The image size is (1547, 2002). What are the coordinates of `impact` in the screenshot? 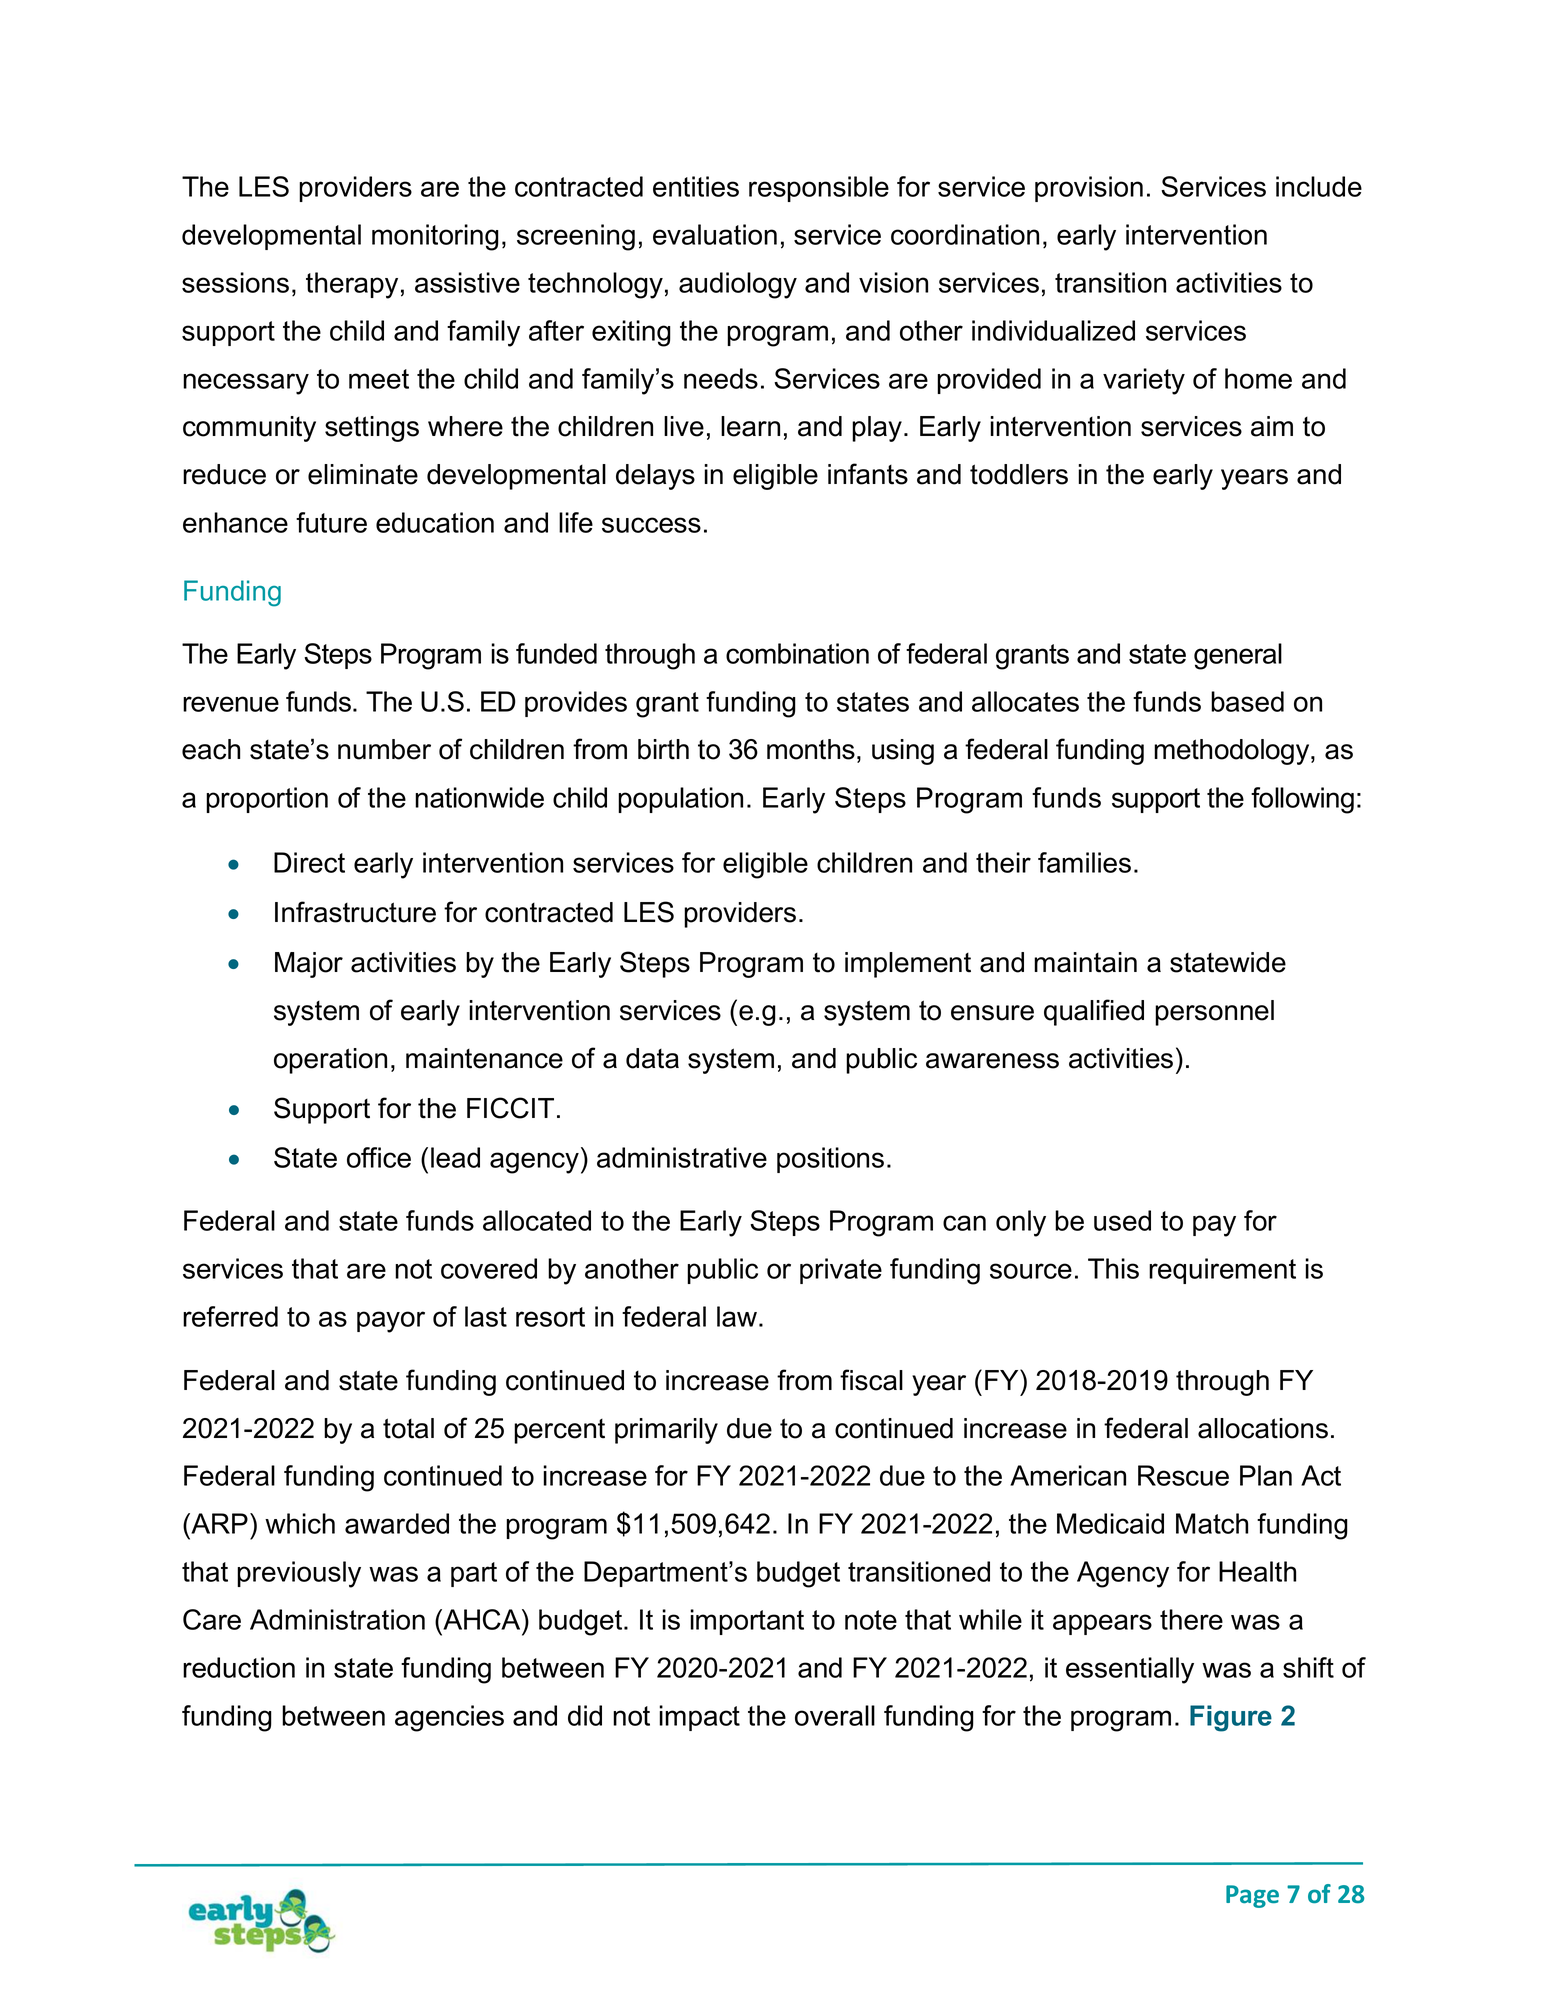 It's located at (699, 1718).
